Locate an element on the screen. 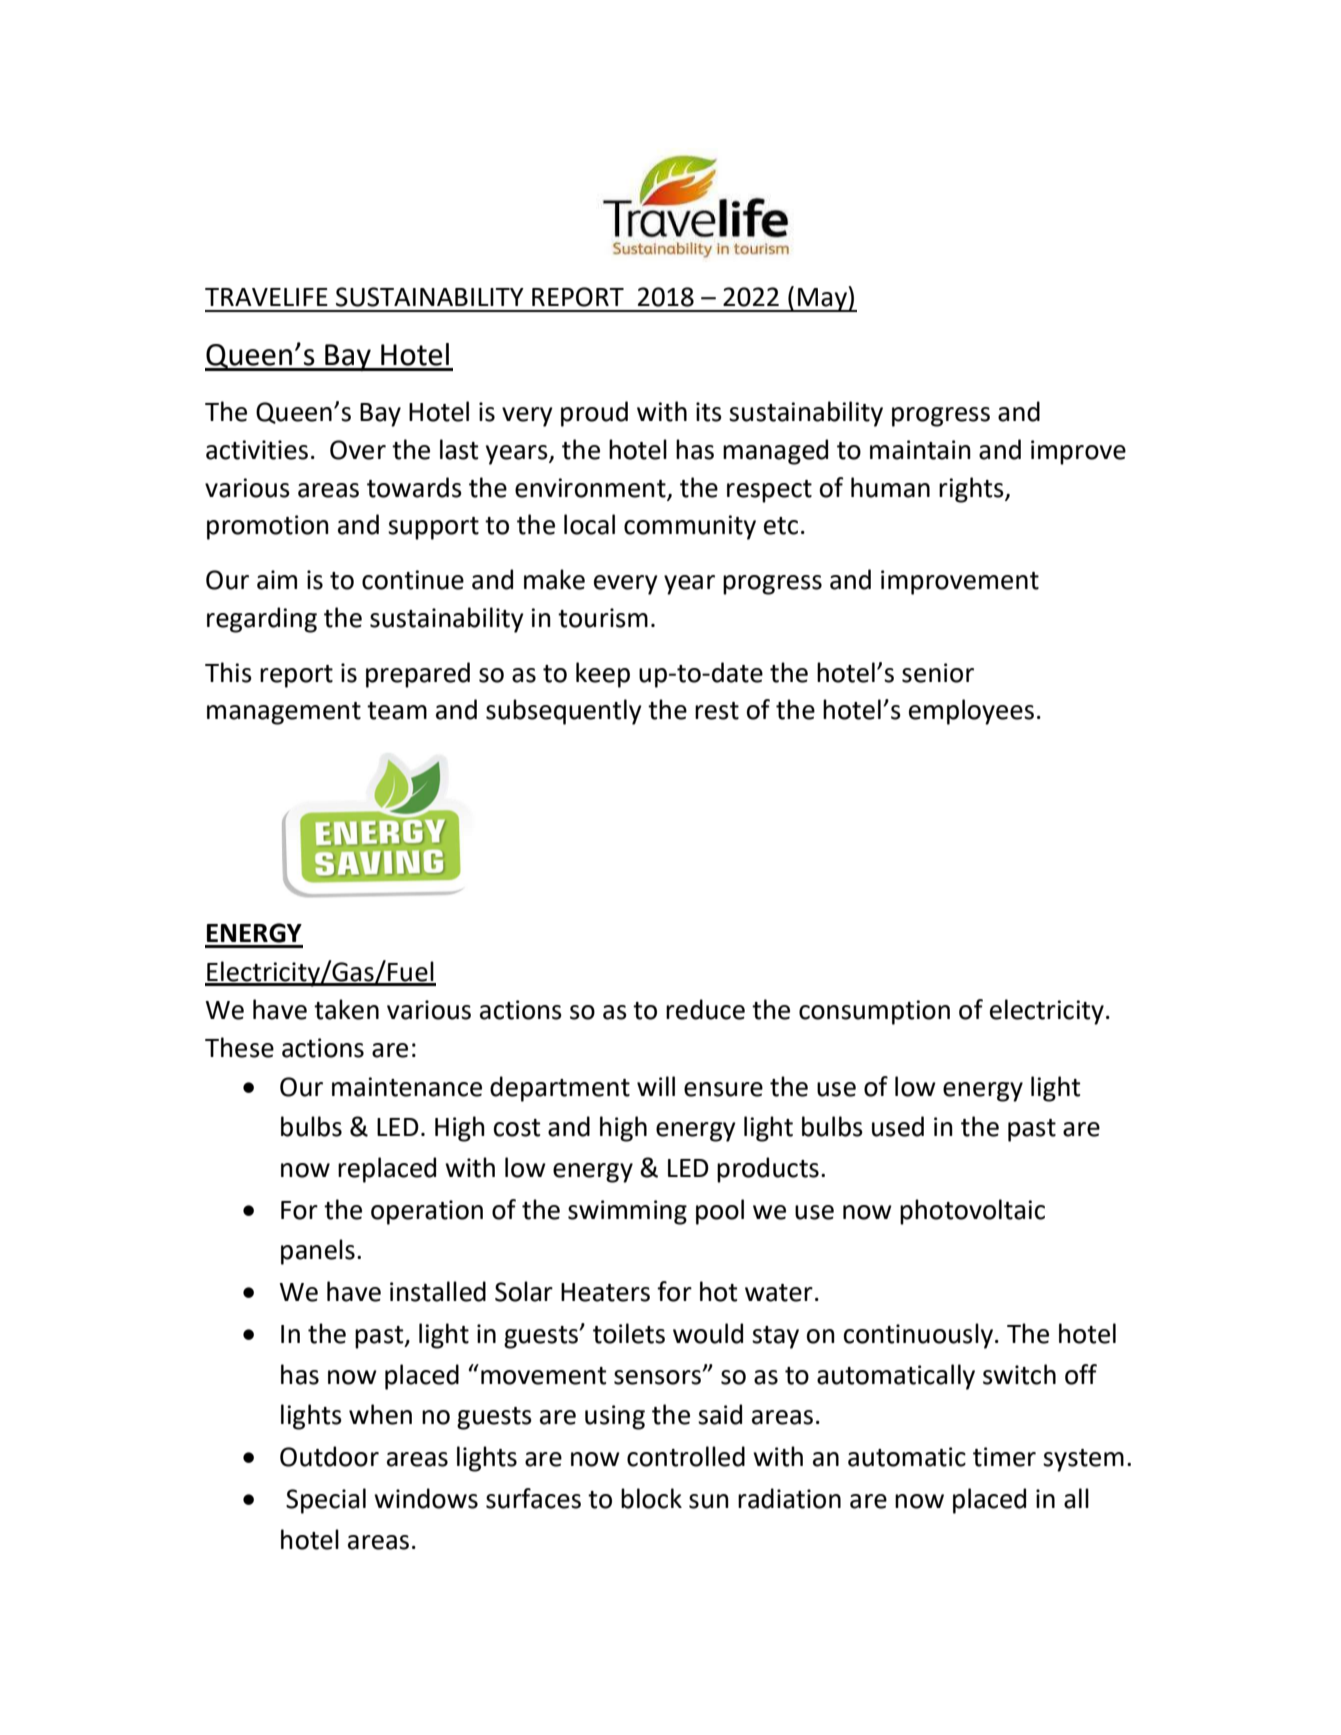 This screenshot has height=1735, width=1341. timer is located at coordinates (1004, 1457).
